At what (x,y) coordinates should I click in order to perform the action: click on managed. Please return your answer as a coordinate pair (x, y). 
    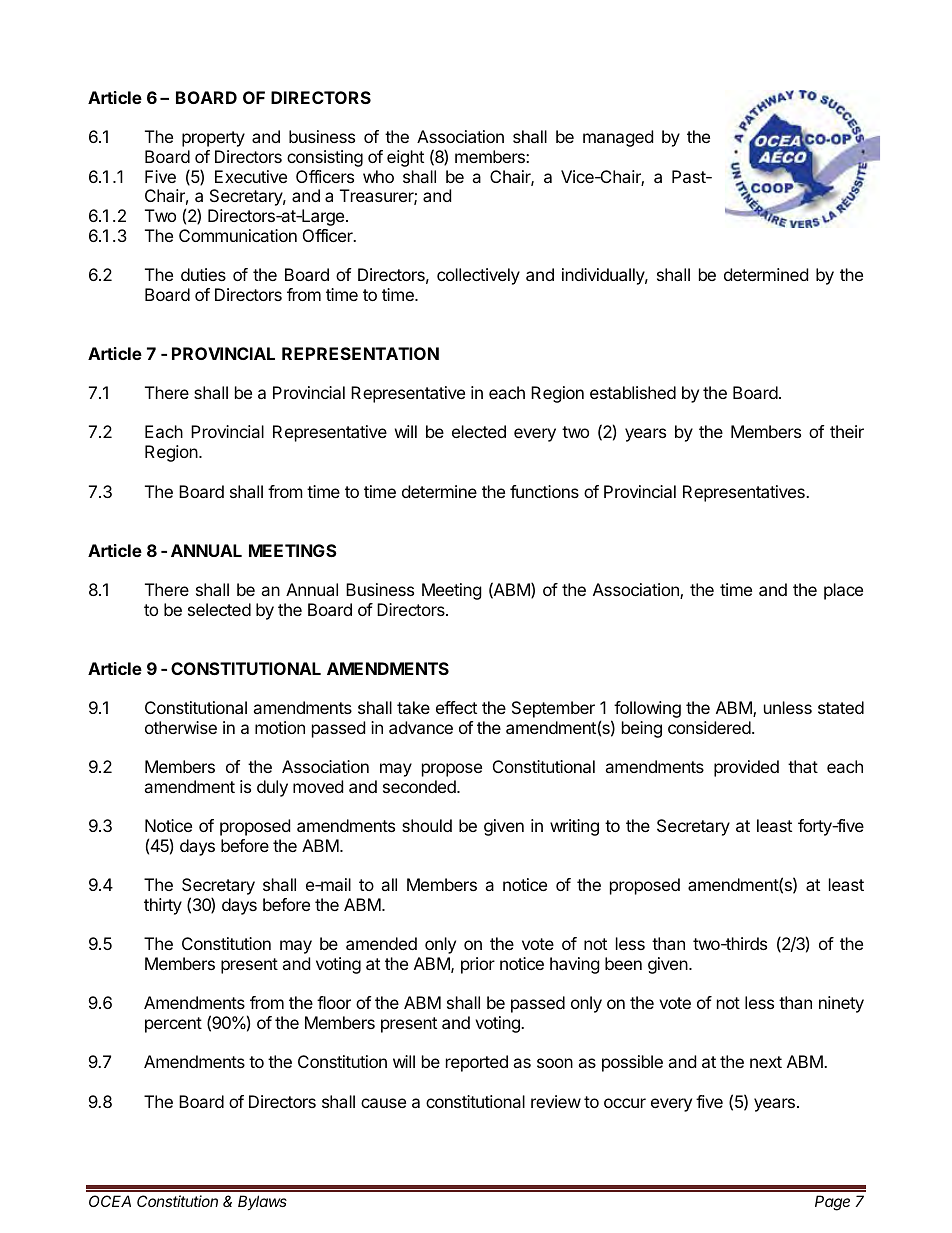
    Looking at the image, I should click on (618, 138).
